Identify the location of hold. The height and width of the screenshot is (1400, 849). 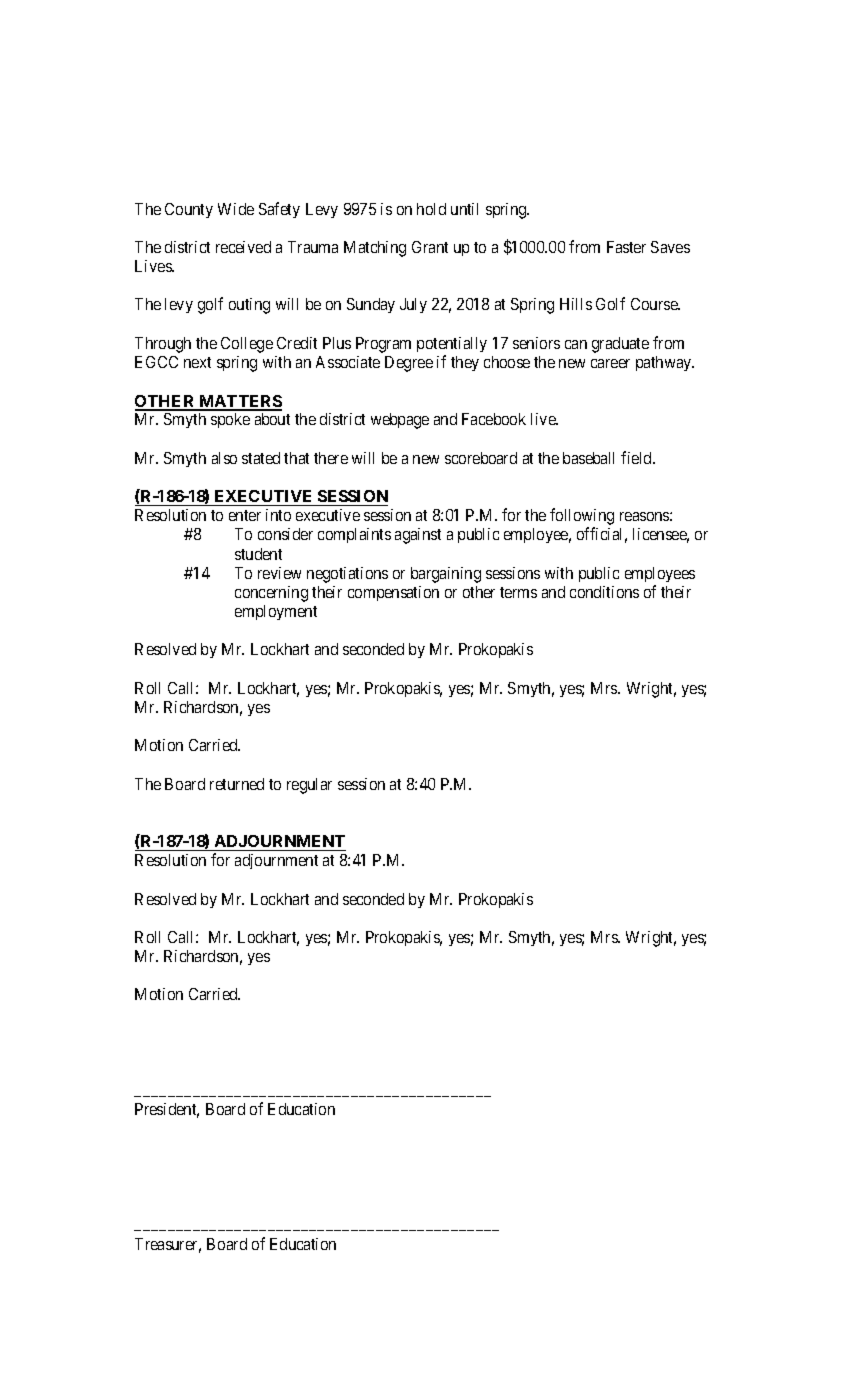
(431, 209).
